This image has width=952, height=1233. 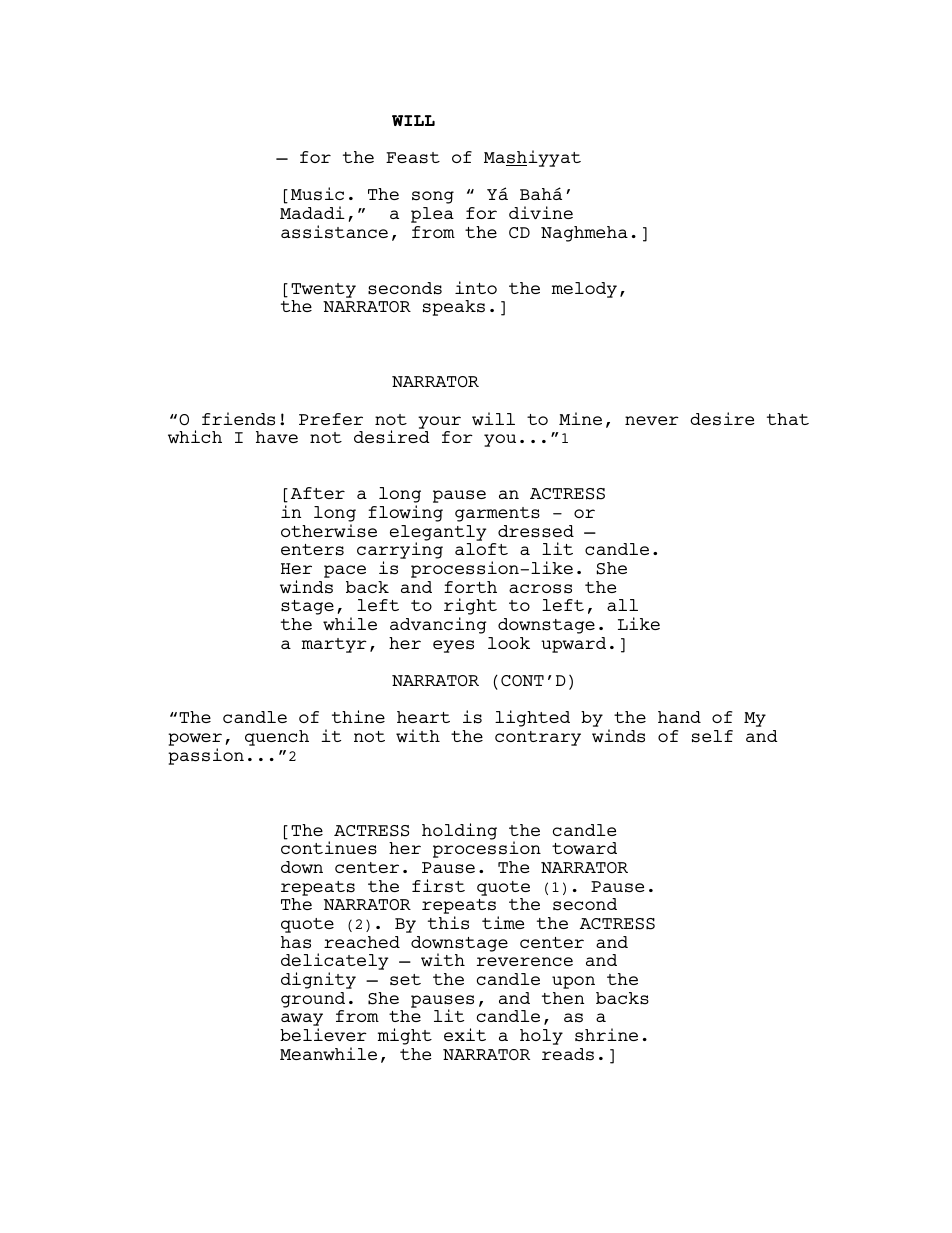 I want to click on assistance, so click(x=334, y=232).
